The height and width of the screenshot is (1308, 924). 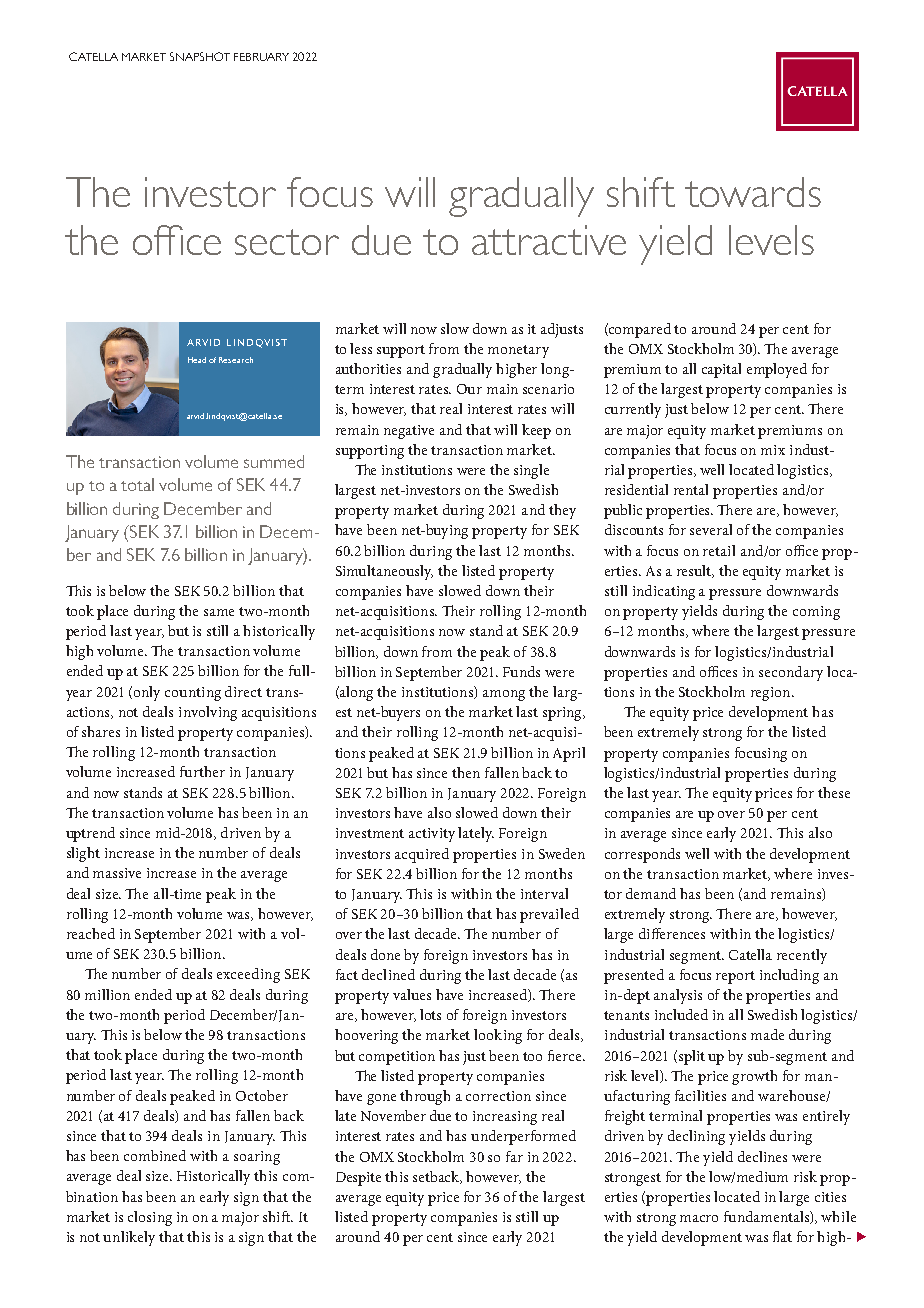 I want to click on capital, so click(x=721, y=370).
